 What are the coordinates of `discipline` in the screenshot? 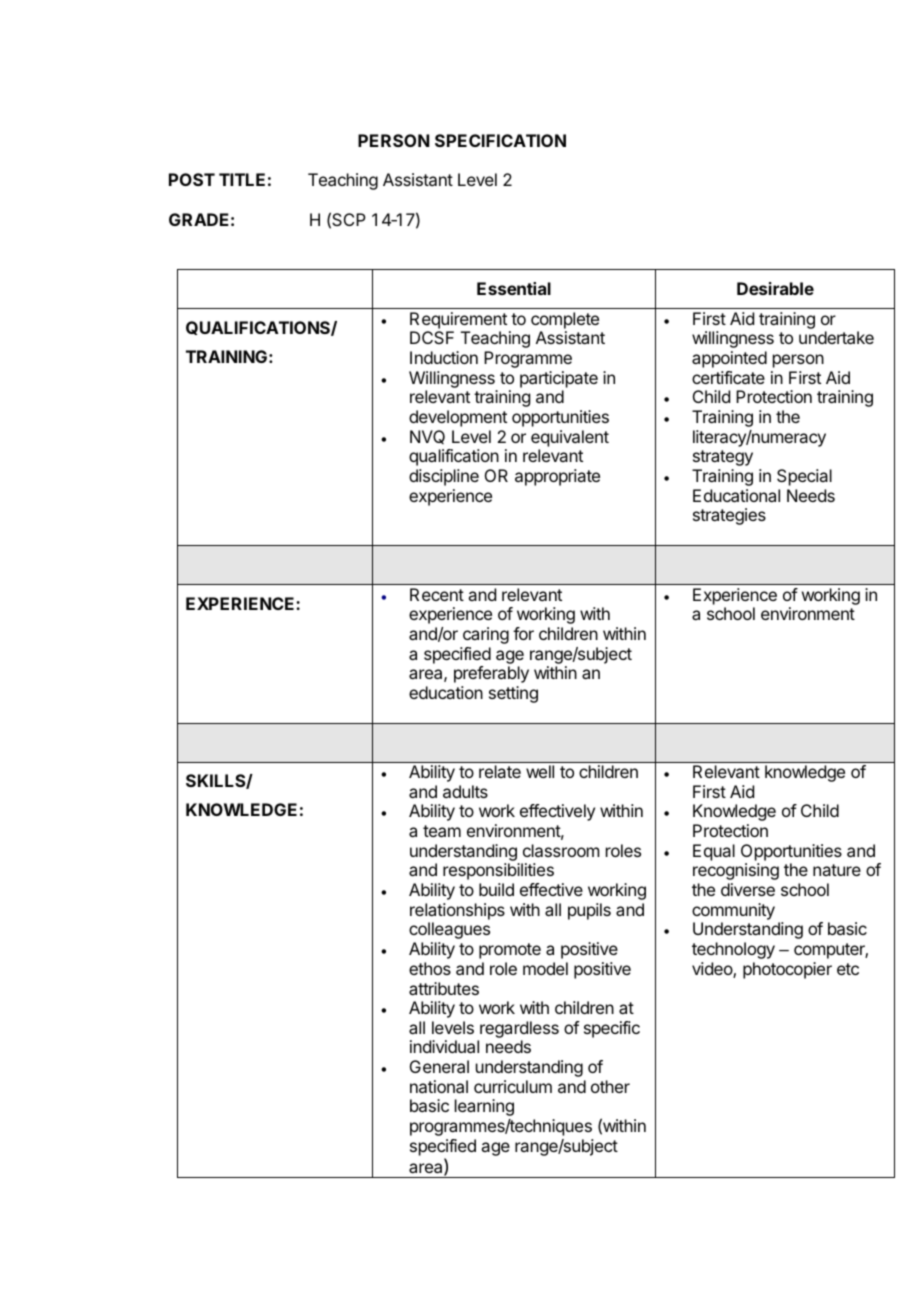 It's located at (444, 477).
